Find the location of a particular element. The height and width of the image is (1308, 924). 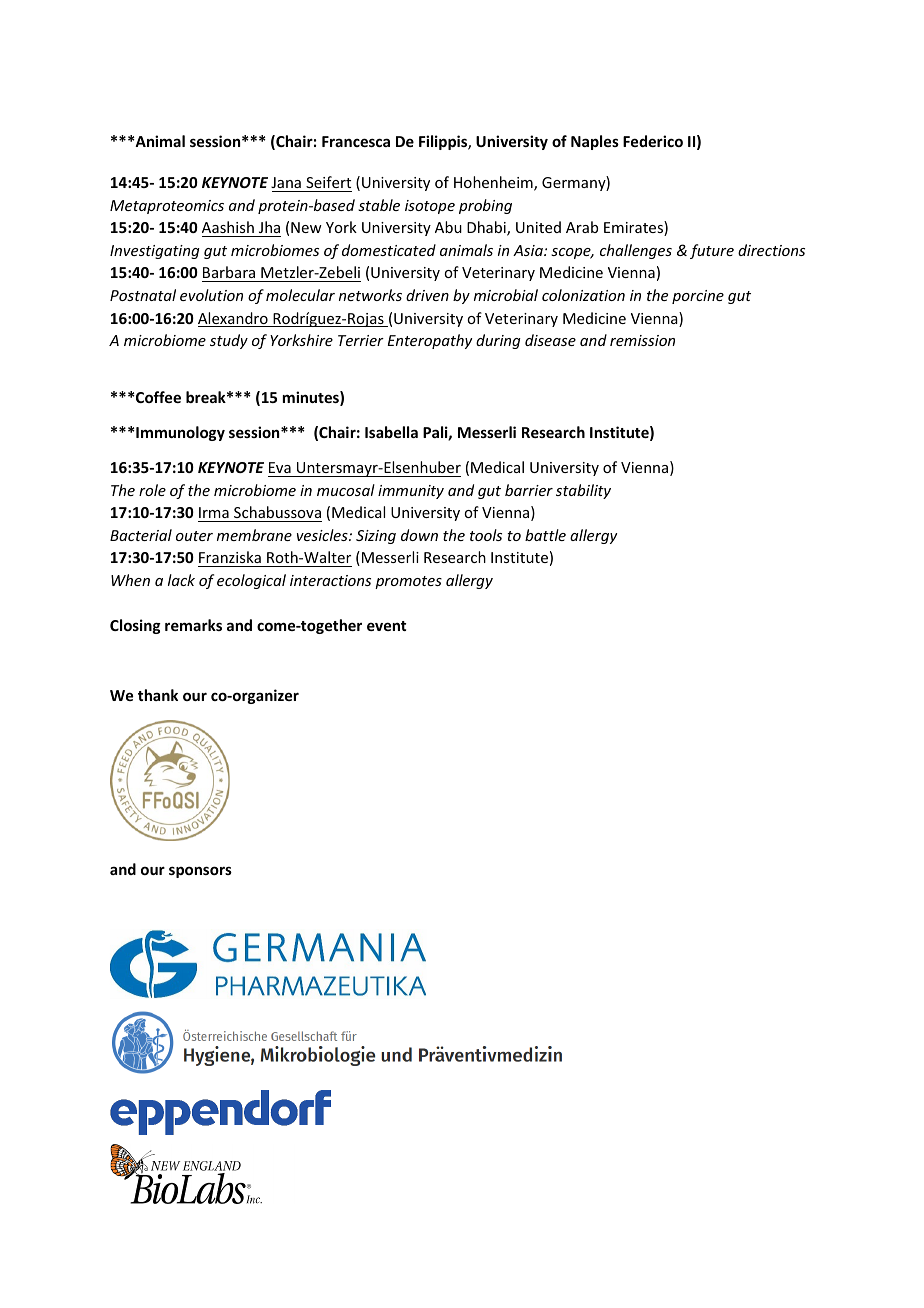

stability is located at coordinates (583, 491).
